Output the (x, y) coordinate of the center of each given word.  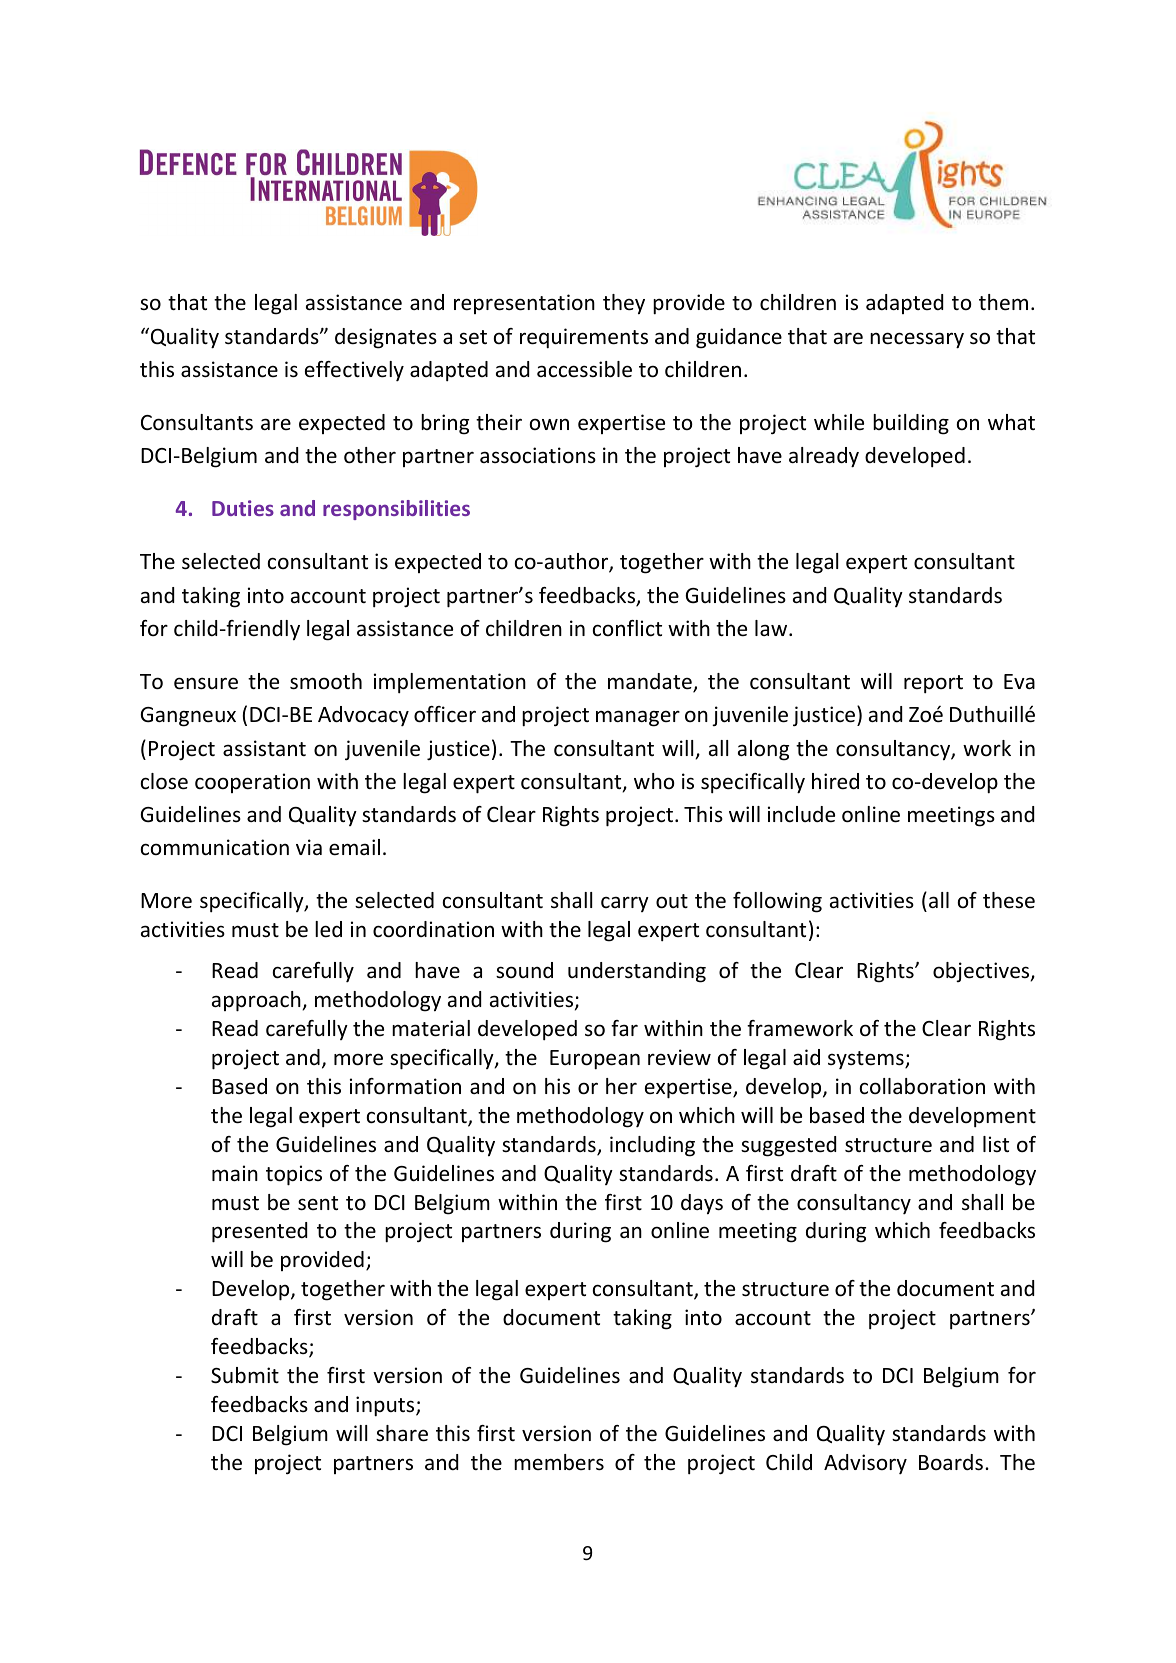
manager (638, 718)
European (595, 1060)
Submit (245, 1375)
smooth (326, 681)
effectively (354, 371)
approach (257, 1001)
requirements (584, 338)
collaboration (922, 1086)
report (933, 684)
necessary (917, 340)
